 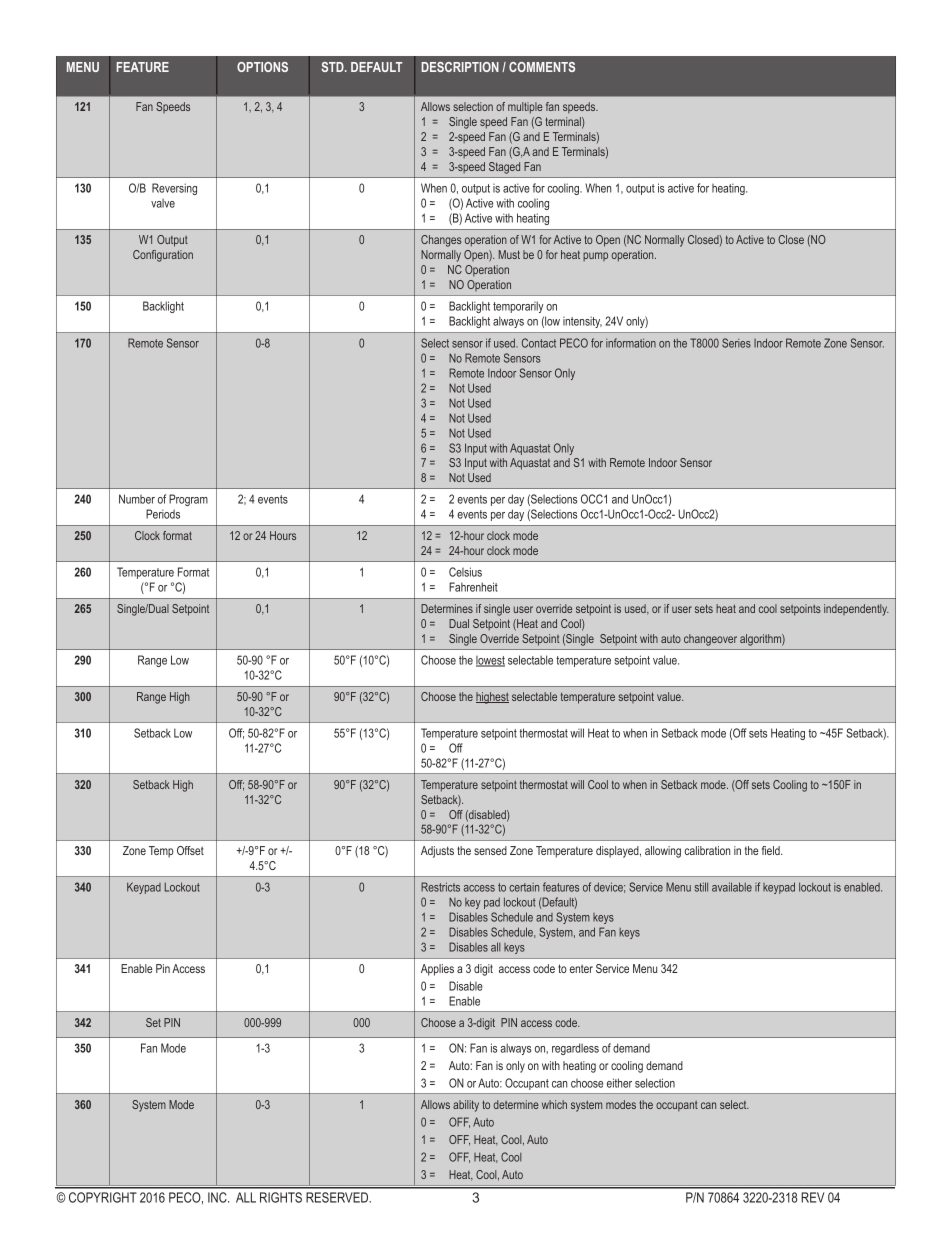 What do you see at coordinates (525, 108) in the screenshot?
I see `multiple` at bounding box center [525, 108].
